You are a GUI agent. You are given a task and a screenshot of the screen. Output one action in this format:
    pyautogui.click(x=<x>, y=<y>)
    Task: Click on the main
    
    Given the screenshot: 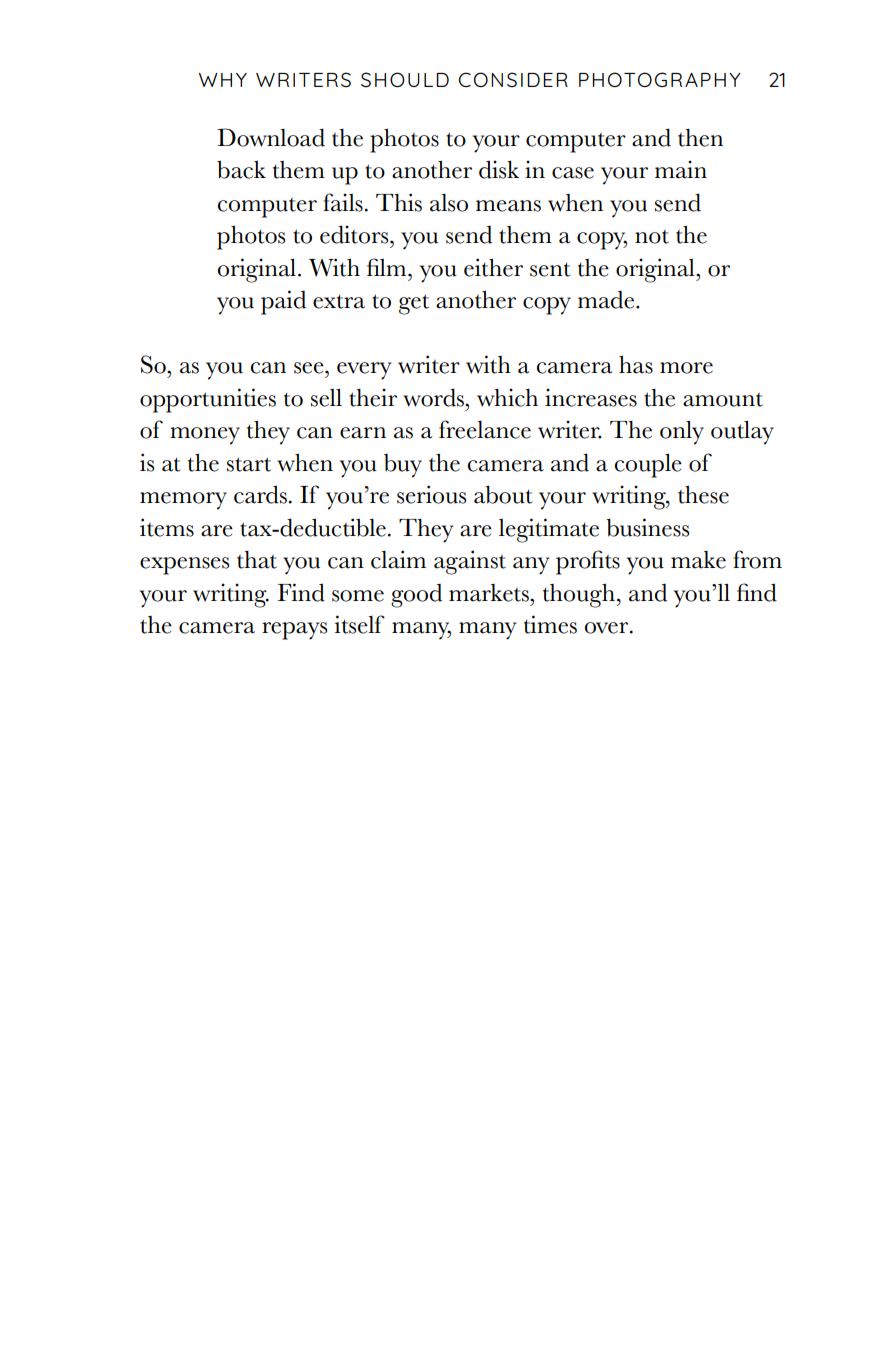 What is the action you would take?
    pyautogui.click(x=681, y=169)
